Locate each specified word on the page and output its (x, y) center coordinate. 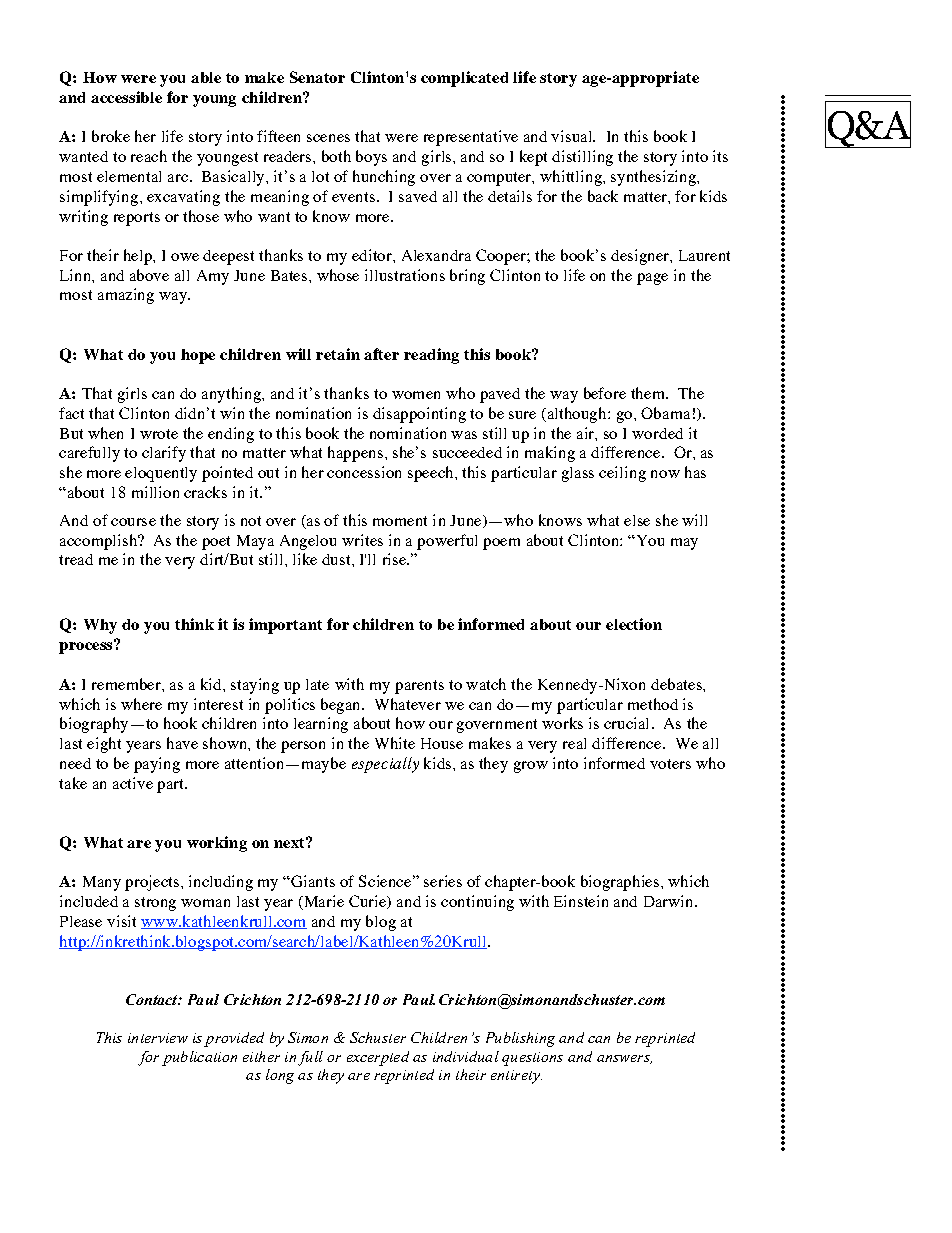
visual (572, 136)
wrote (159, 434)
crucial (626, 723)
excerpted (378, 1058)
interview (158, 1038)
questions (532, 1059)
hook (180, 723)
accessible (126, 97)
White (395, 743)
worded (657, 433)
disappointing (419, 415)
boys (371, 158)
